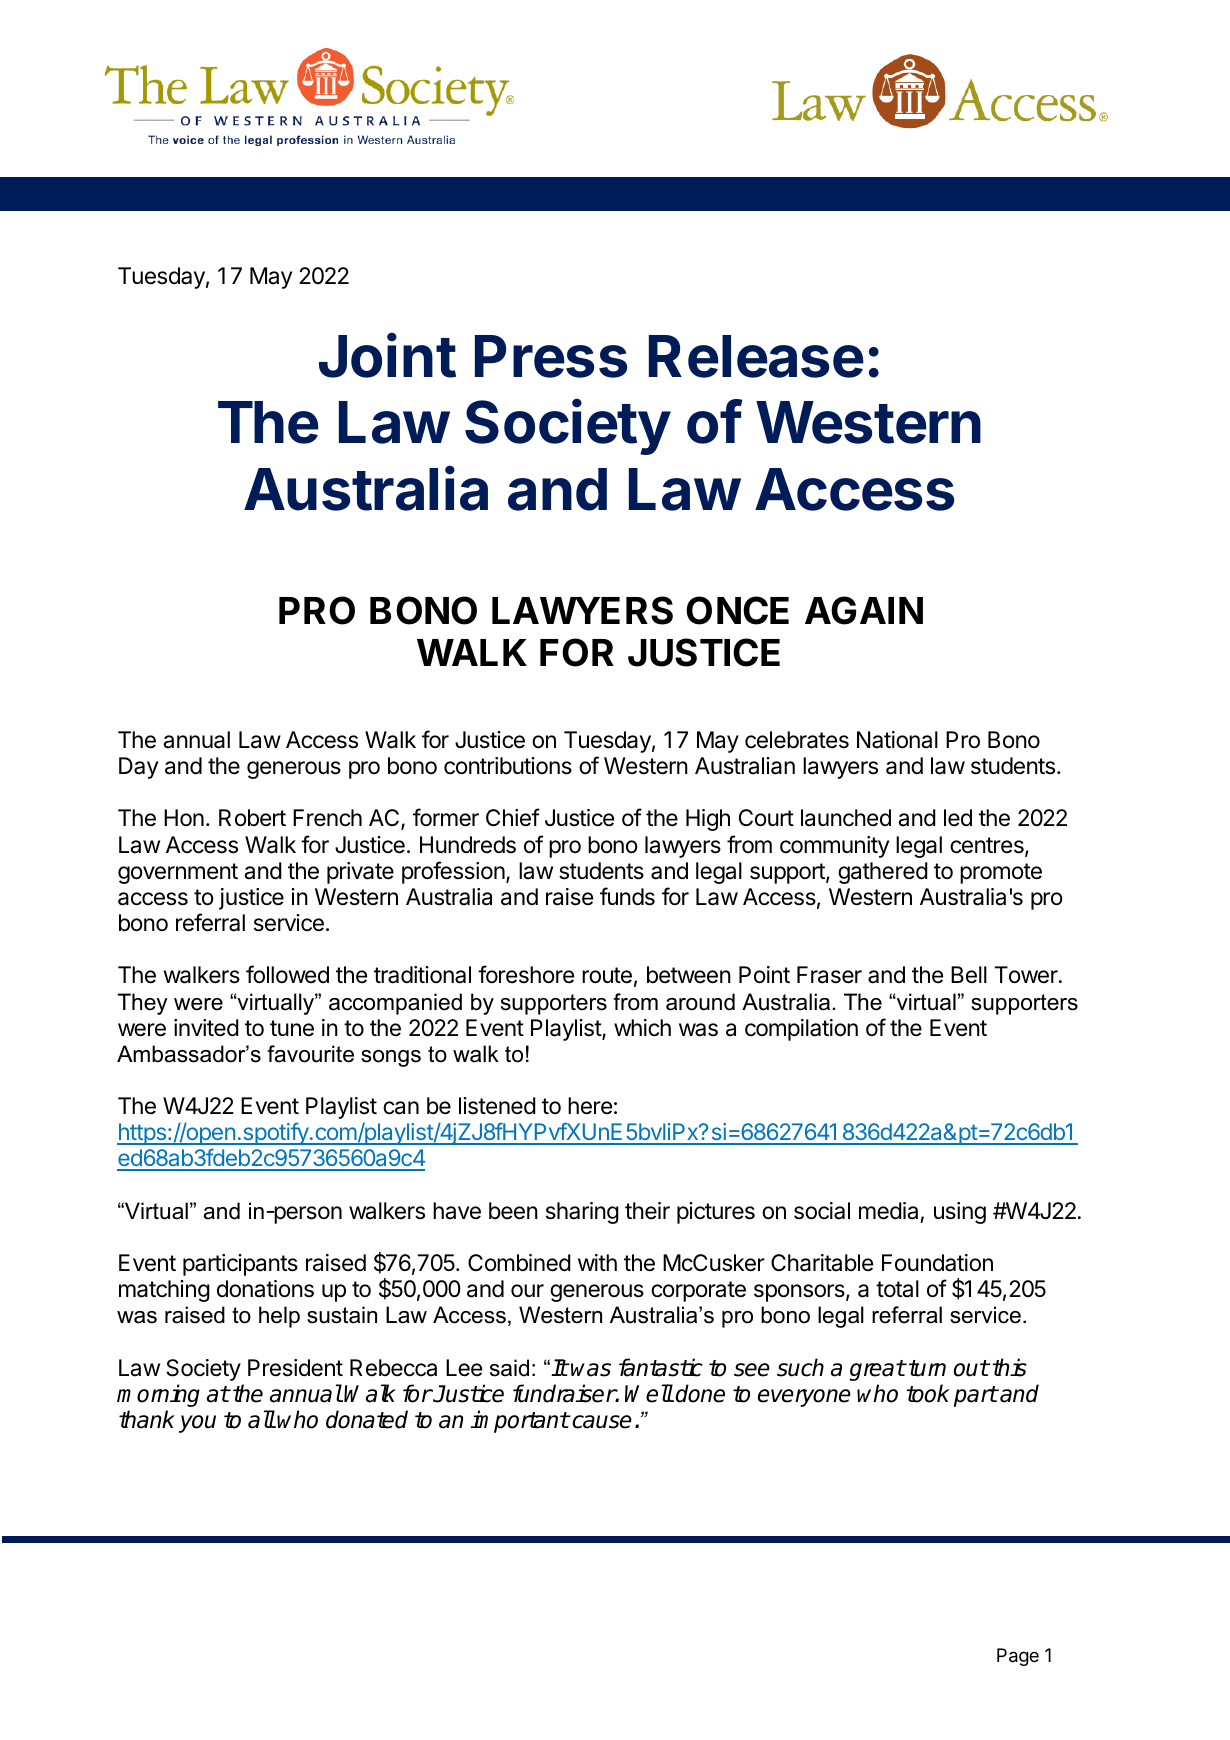 The height and width of the page is (1740, 1230). What do you see at coordinates (252, 818) in the page?
I see `Robert` at bounding box center [252, 818].
